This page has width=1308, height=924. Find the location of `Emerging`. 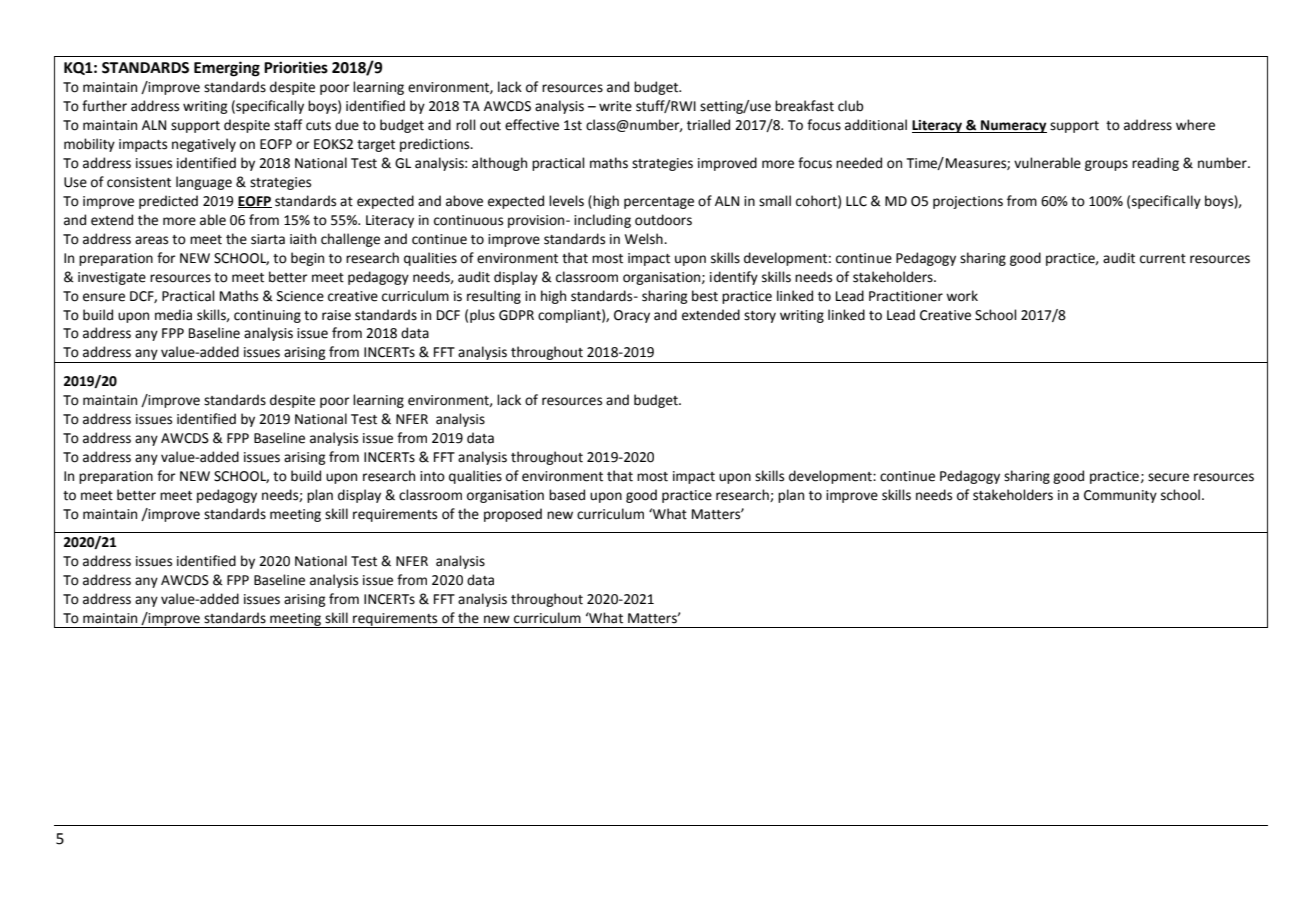

Emerging is located at coordinates (227, 69).
